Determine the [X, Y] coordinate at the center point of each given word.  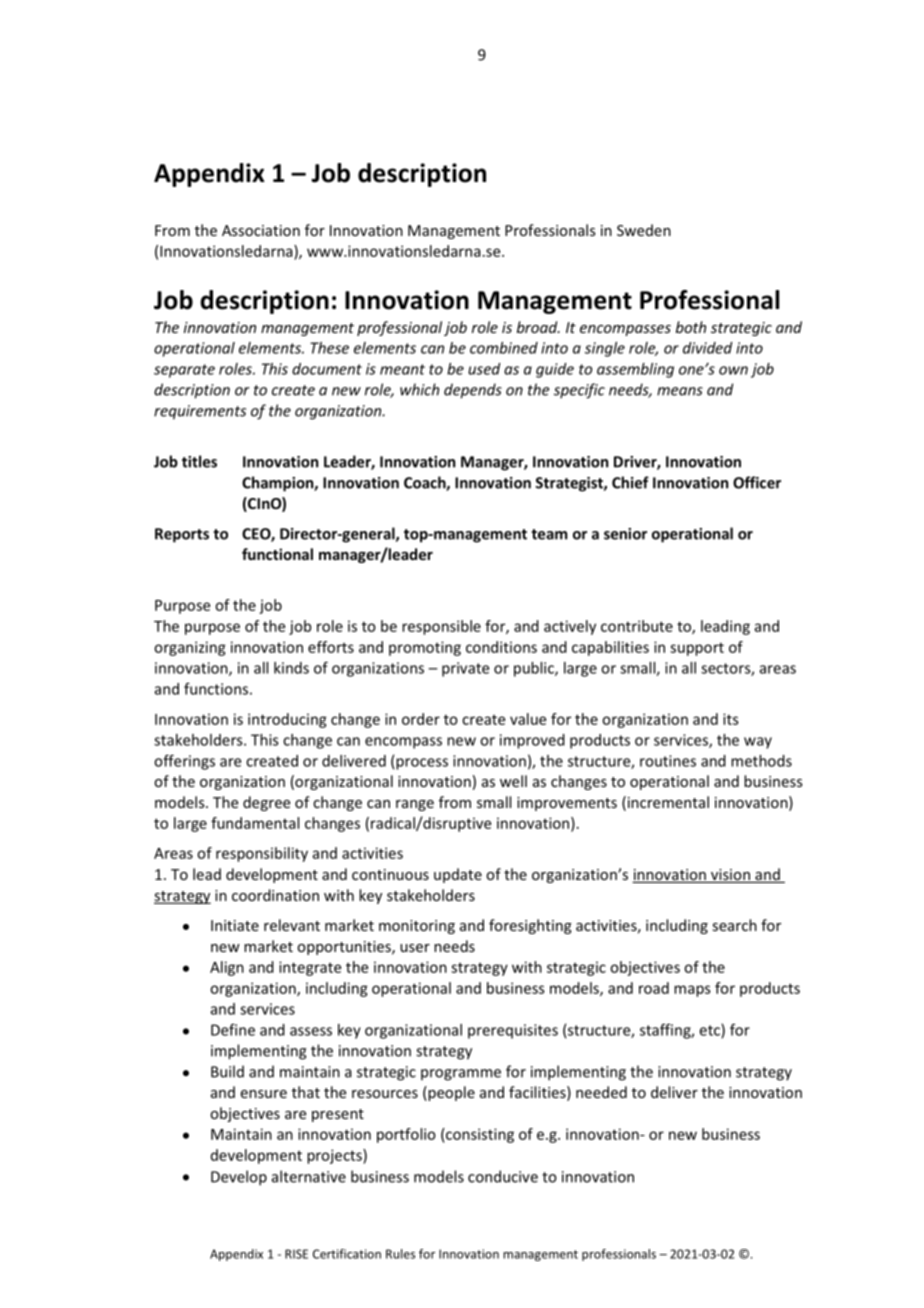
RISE [296, 1254]
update [458, 875]
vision [730, 876]
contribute [637, 626]
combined [504, 348]
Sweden [644, 230]
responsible [441, 627]
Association [261, 230]
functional [277, 554]
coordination [275, 895]
